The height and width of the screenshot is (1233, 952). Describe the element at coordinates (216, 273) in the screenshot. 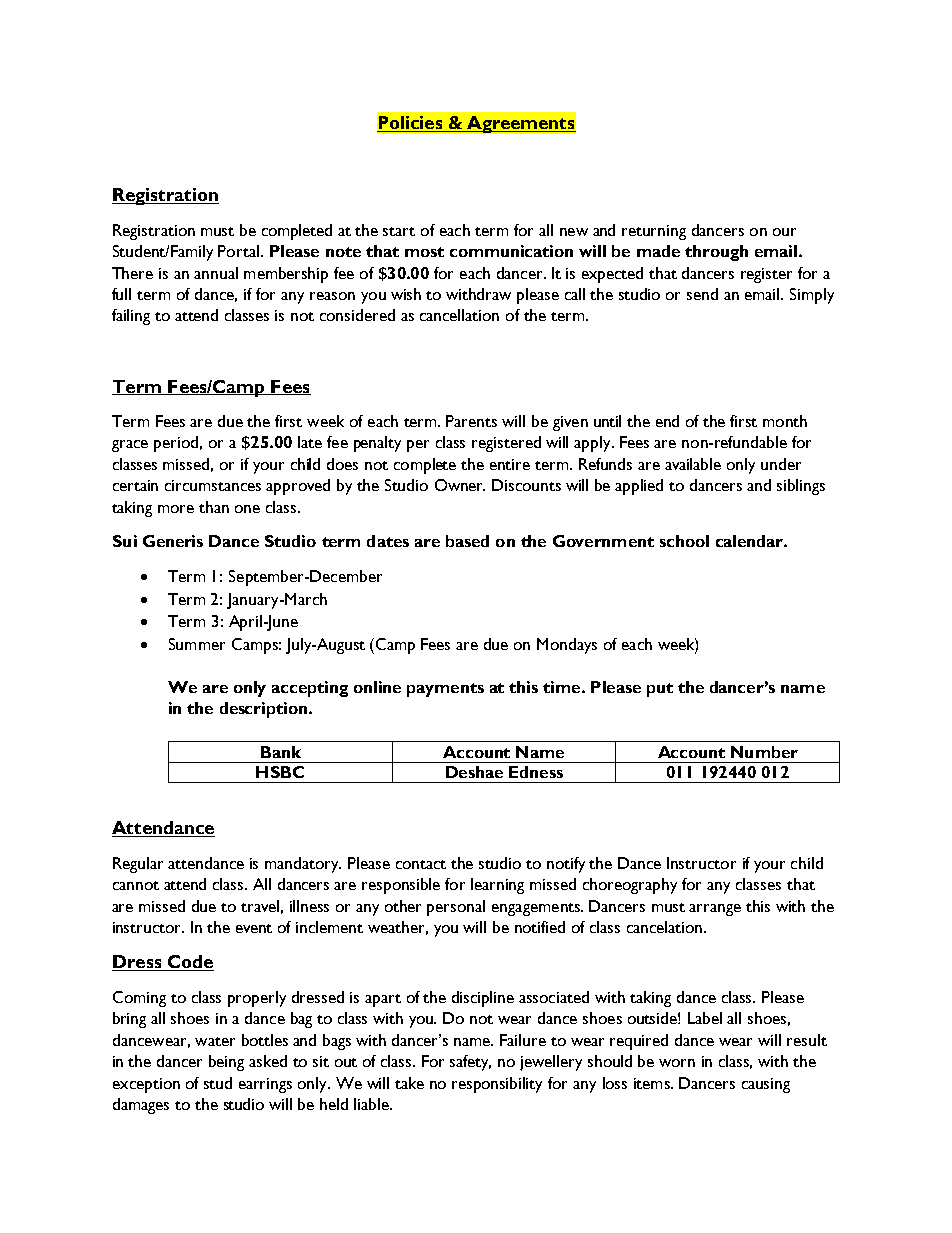

I see `annual` at that location.
